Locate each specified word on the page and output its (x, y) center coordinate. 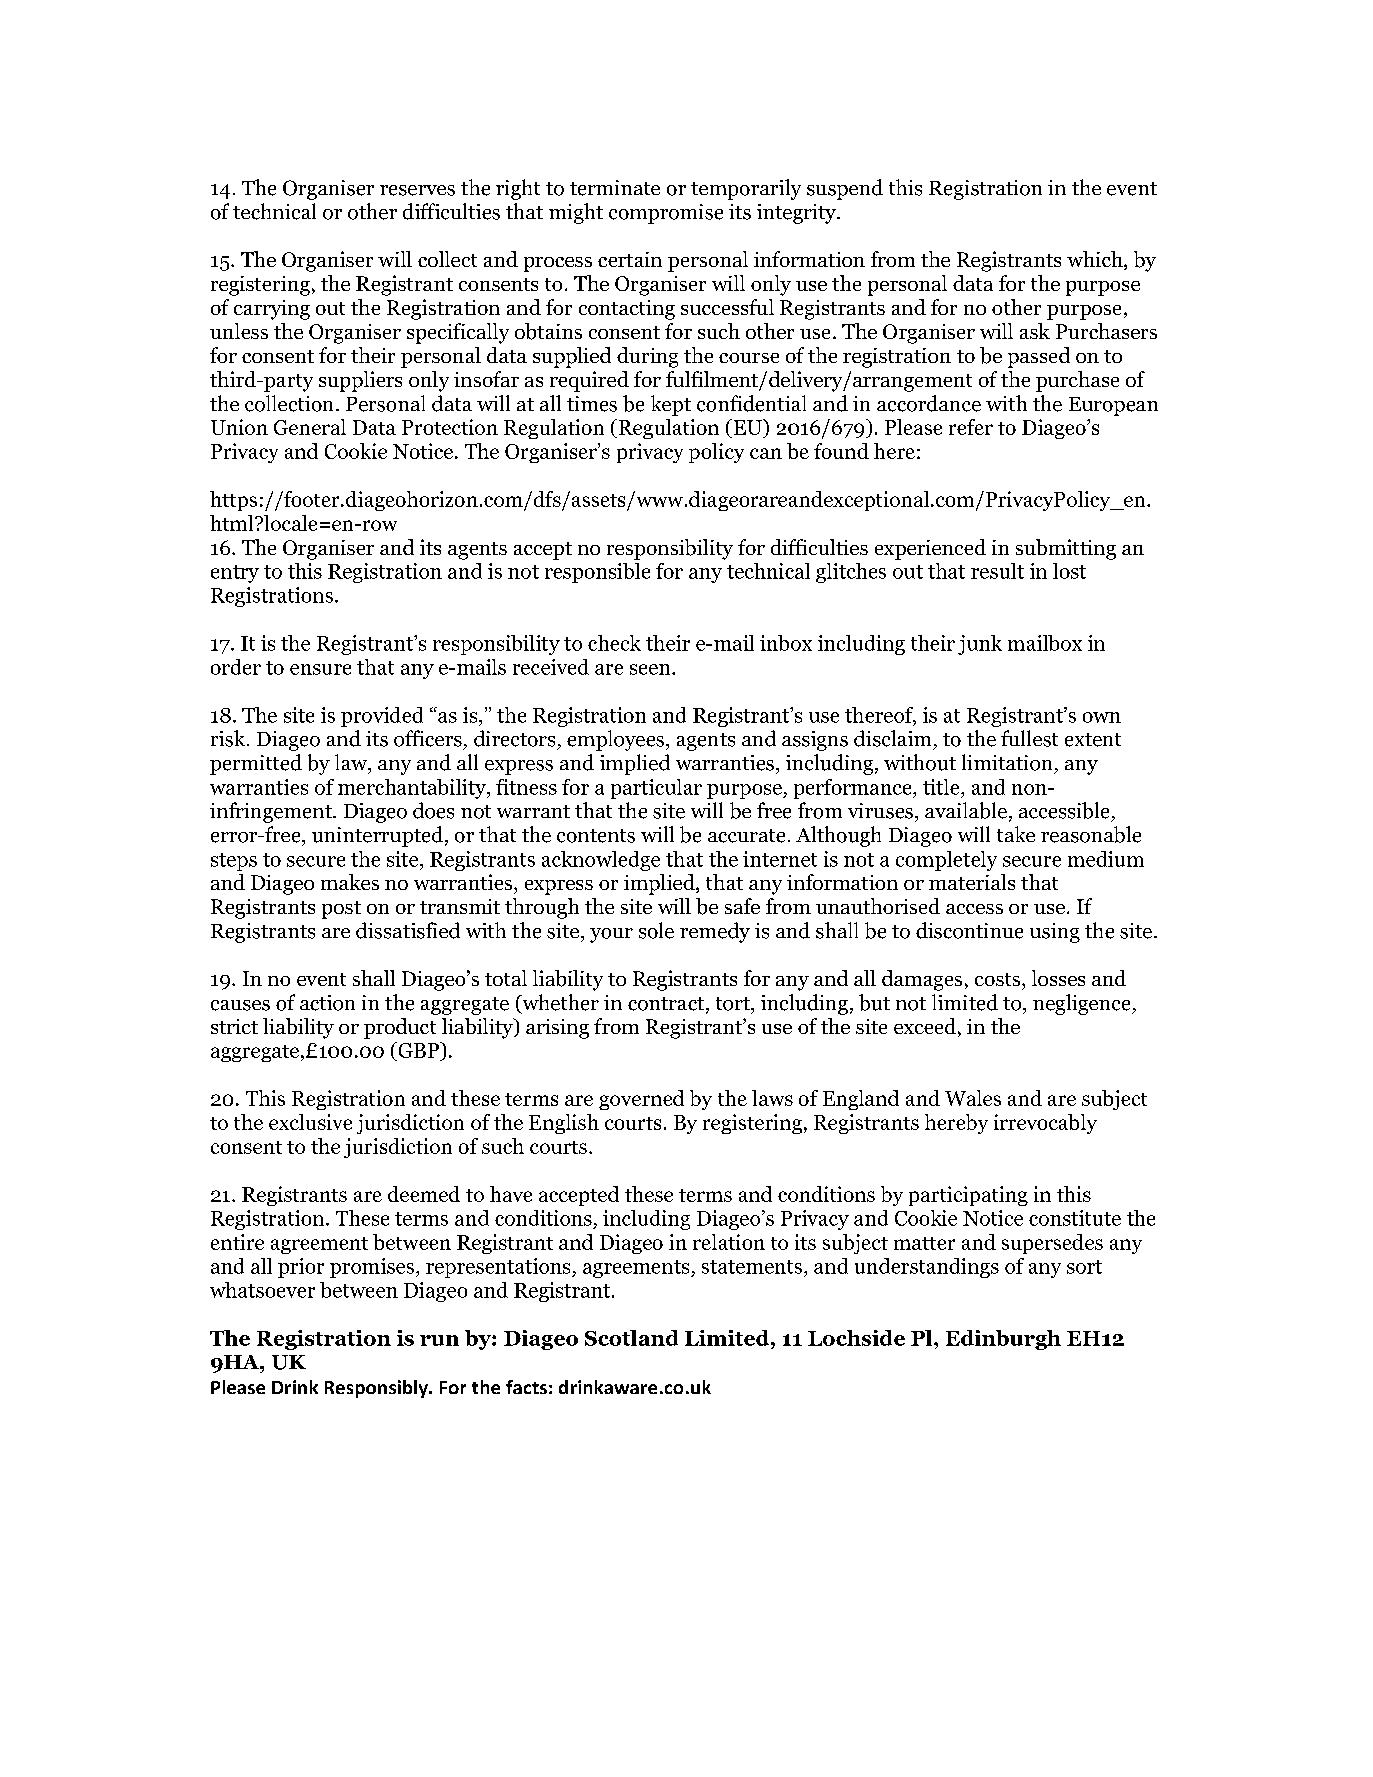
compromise (666, 214)
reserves (417, 190)
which (1096, 260)
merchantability (413, 789)
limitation (1007, 762)
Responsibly (377, 1389)
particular (656, 789)
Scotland (631, 1338)
